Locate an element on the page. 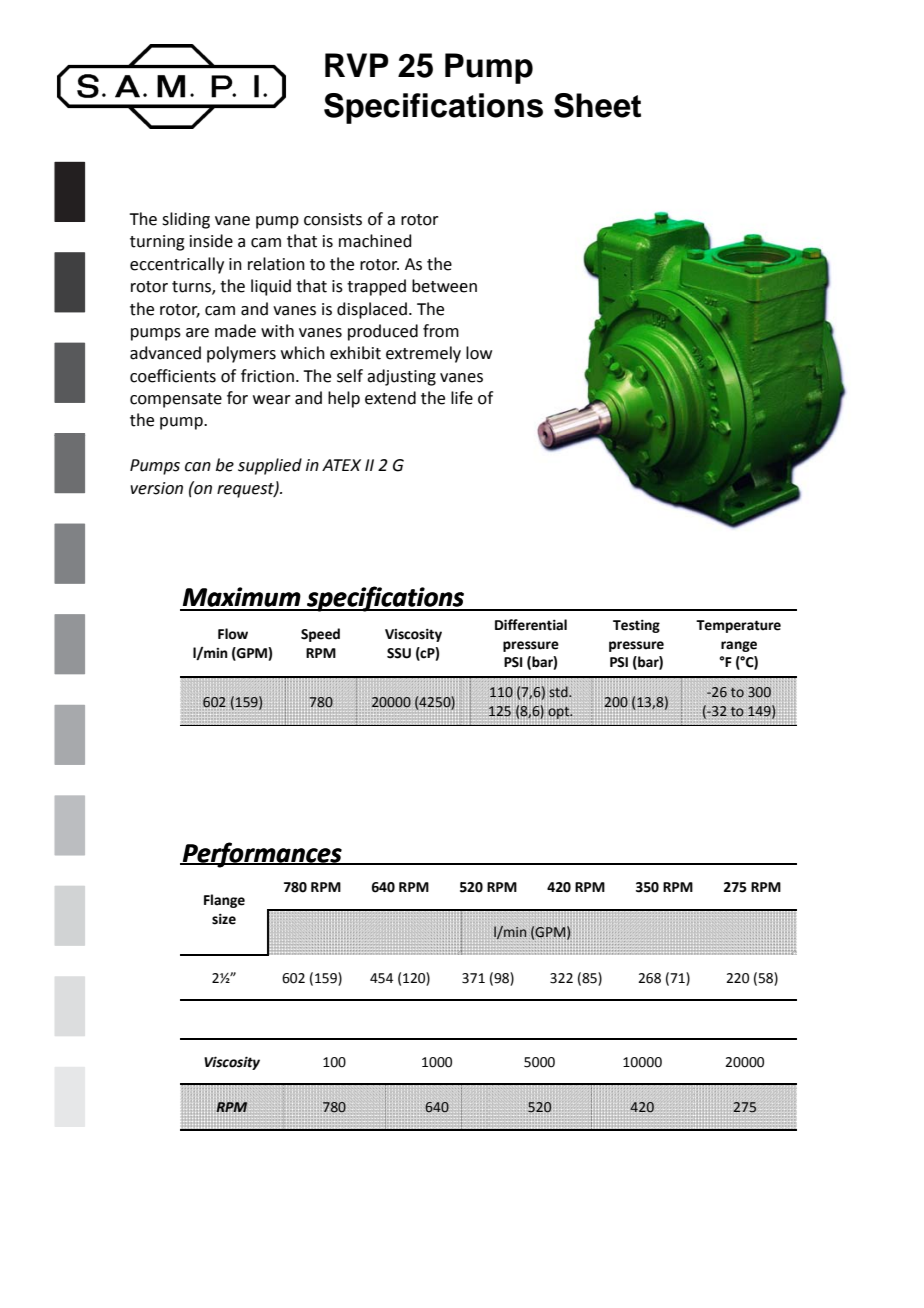 The width and height of the document is (924, 1308). std is located at coordinates (560, 692).
